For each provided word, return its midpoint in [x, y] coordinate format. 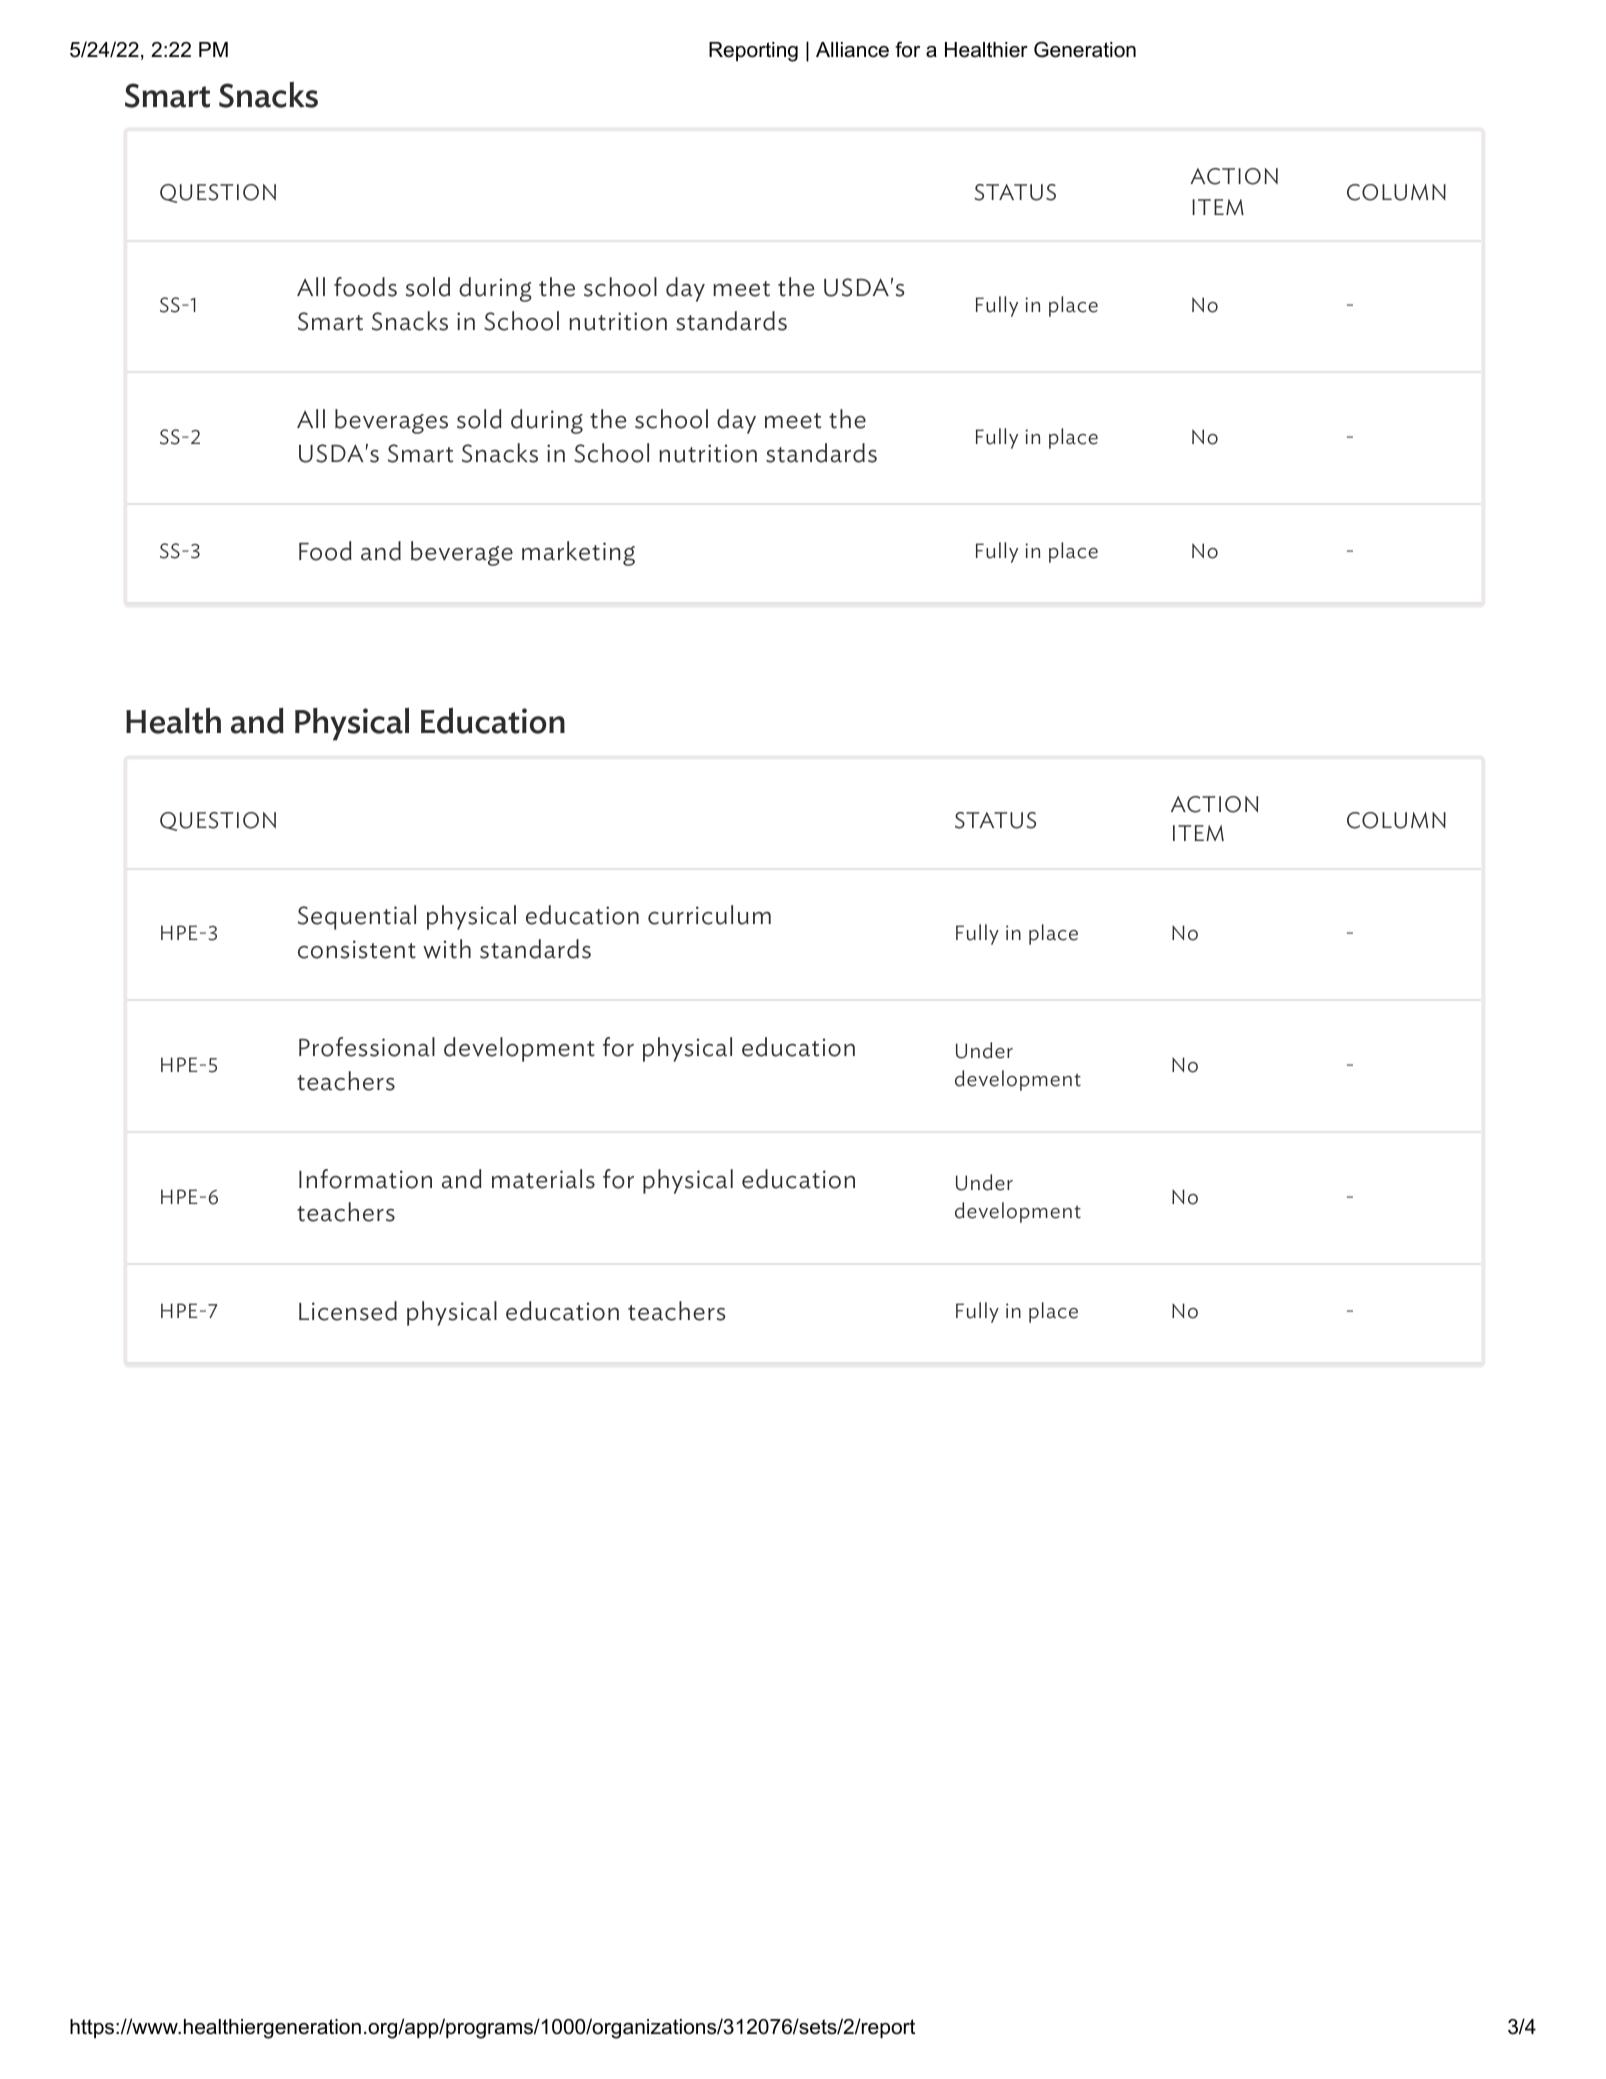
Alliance [852, 50]
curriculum [709, 915]
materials [543, 1179]
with [447, 949]
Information [365, 1179]
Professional [367, 1047]
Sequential [357, 917]
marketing [578, 553]
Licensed [348, 1311]
